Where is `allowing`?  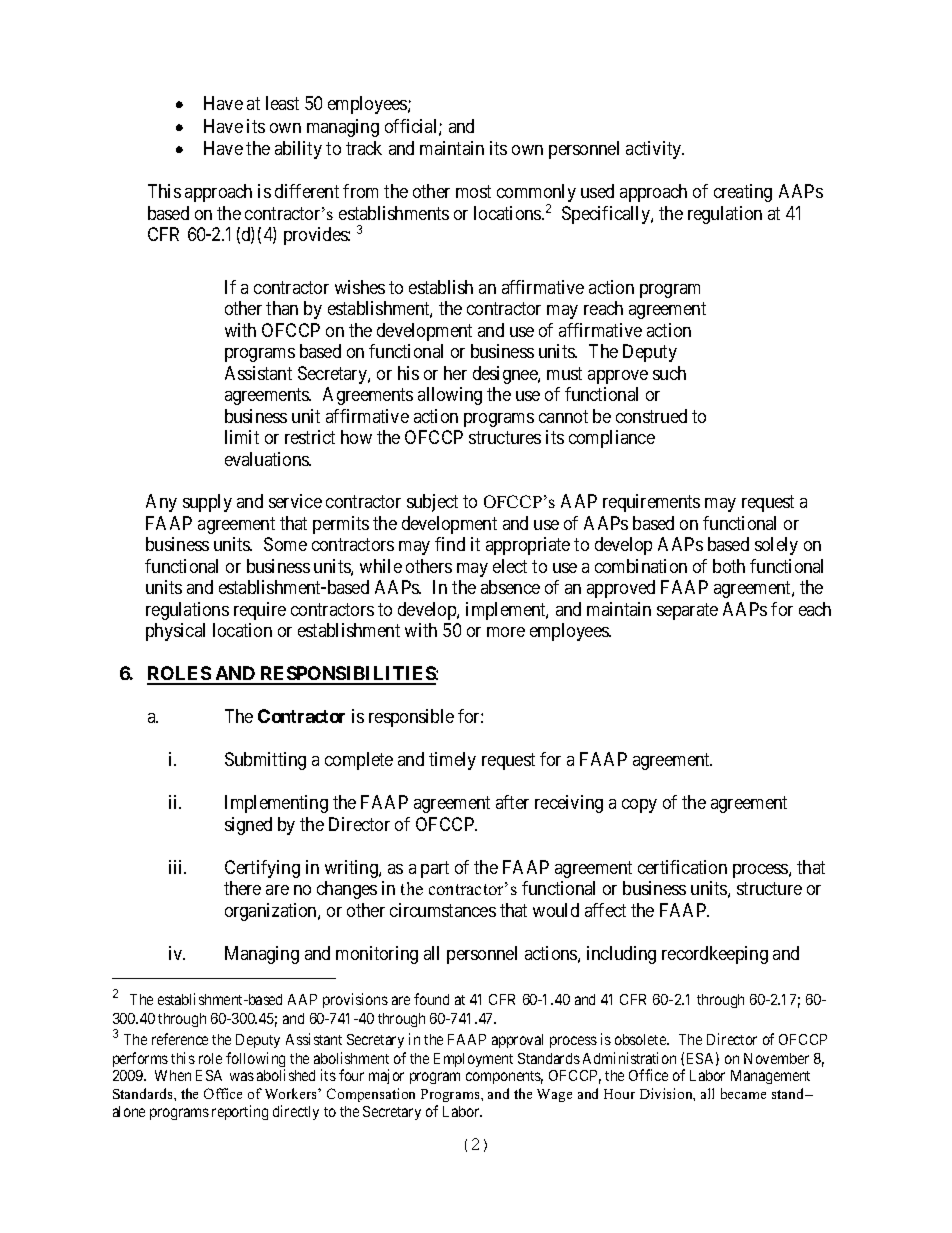
allowing is located at coordinates (450, 396).
